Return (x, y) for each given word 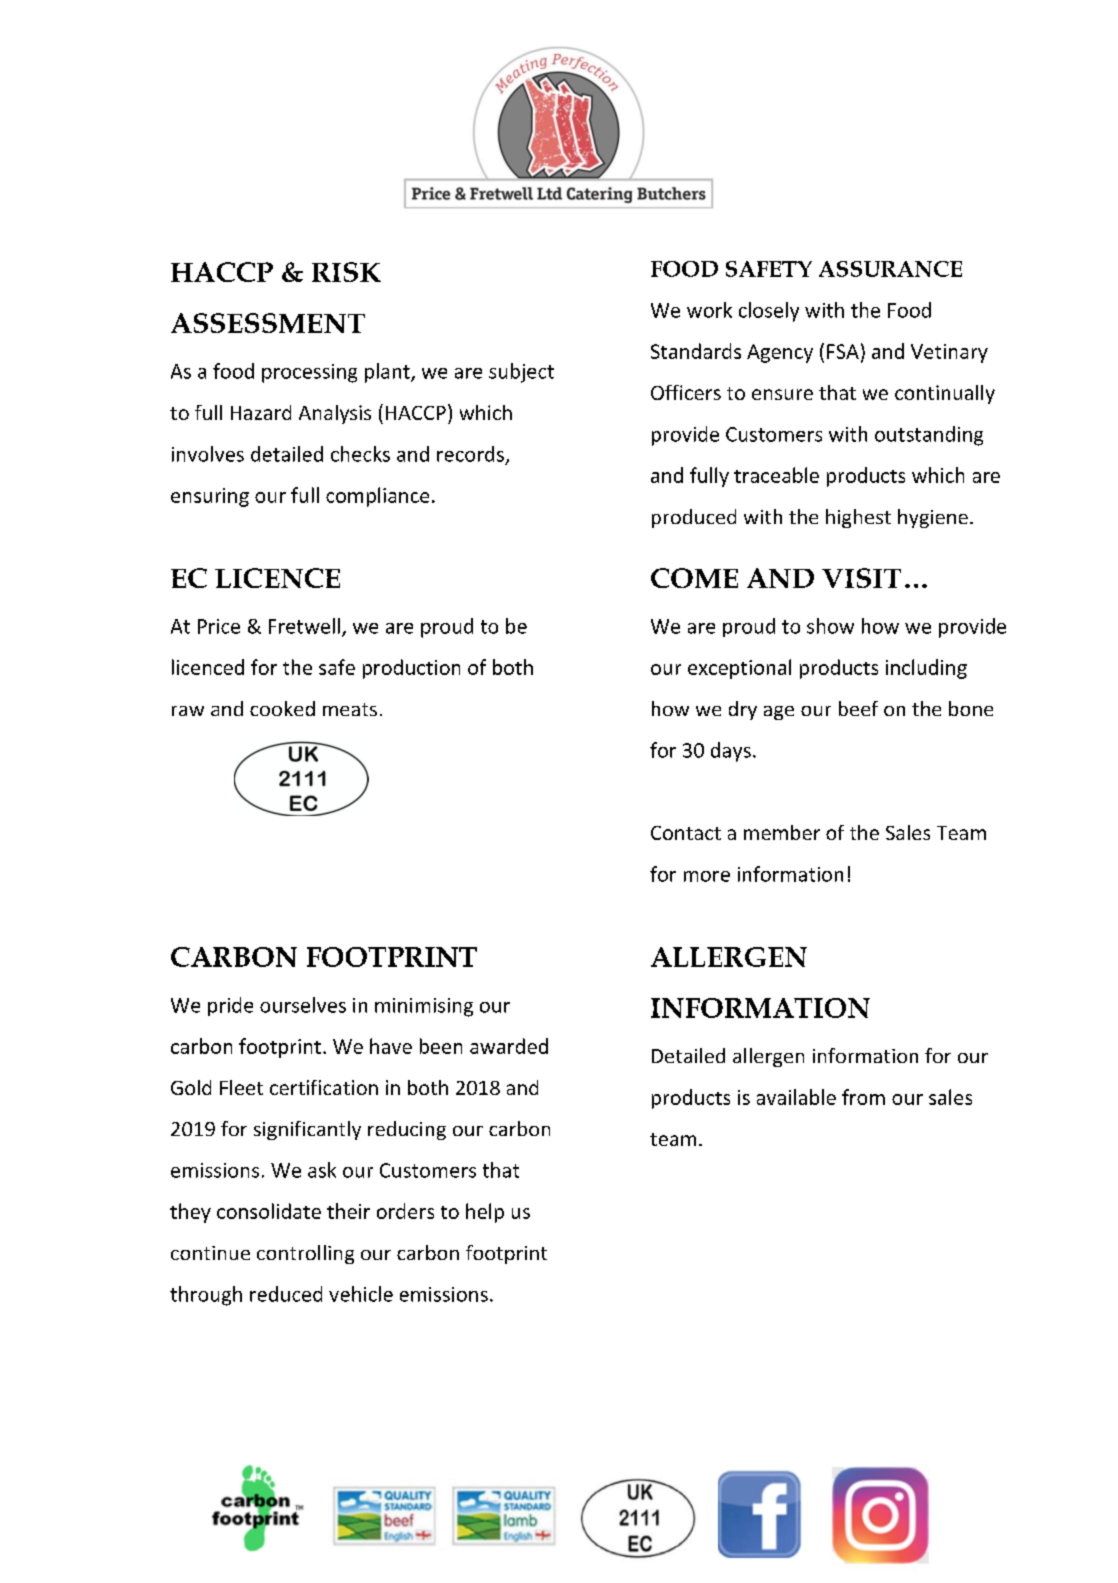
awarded (509, 1046)
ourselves (303, 1005)
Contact (686, 833)
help (485, 1213)
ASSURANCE (890, 269)
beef (858, 708)
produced (694, 518)
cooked (282, 708)
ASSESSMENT (268, 323)
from (863, 1097)
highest (858, 518)
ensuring (210, 497)
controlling (305, 1254)
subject (521, 373)
